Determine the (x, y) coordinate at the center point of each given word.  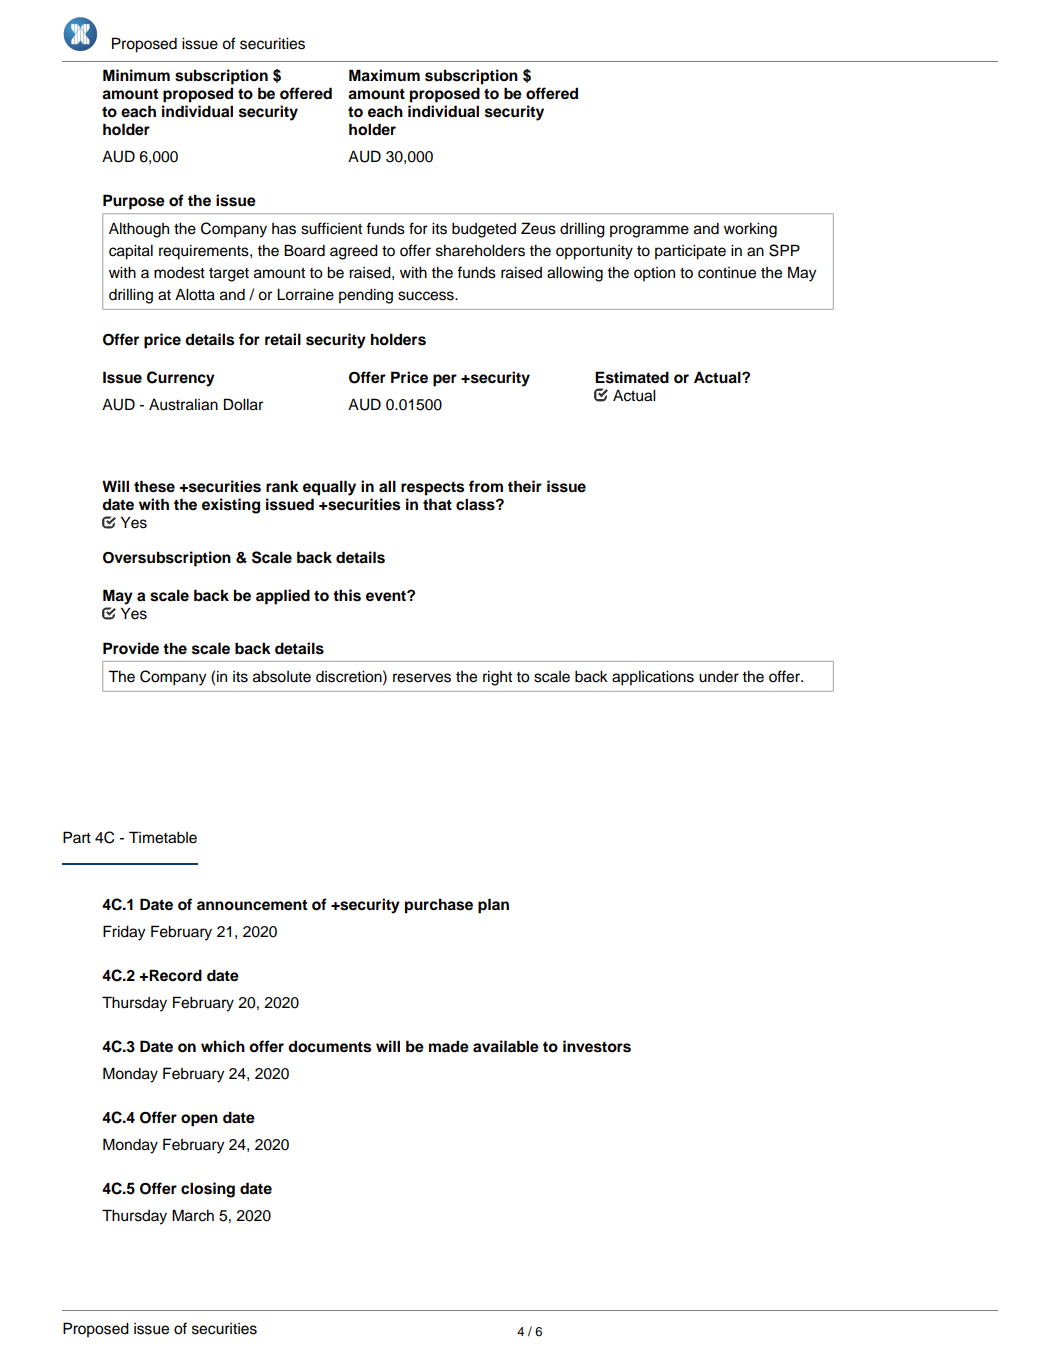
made (449, 1046)
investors (597, 1046)
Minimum (136, 75)
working (750, 230)
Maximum (384, 75)
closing (208, 1190)
